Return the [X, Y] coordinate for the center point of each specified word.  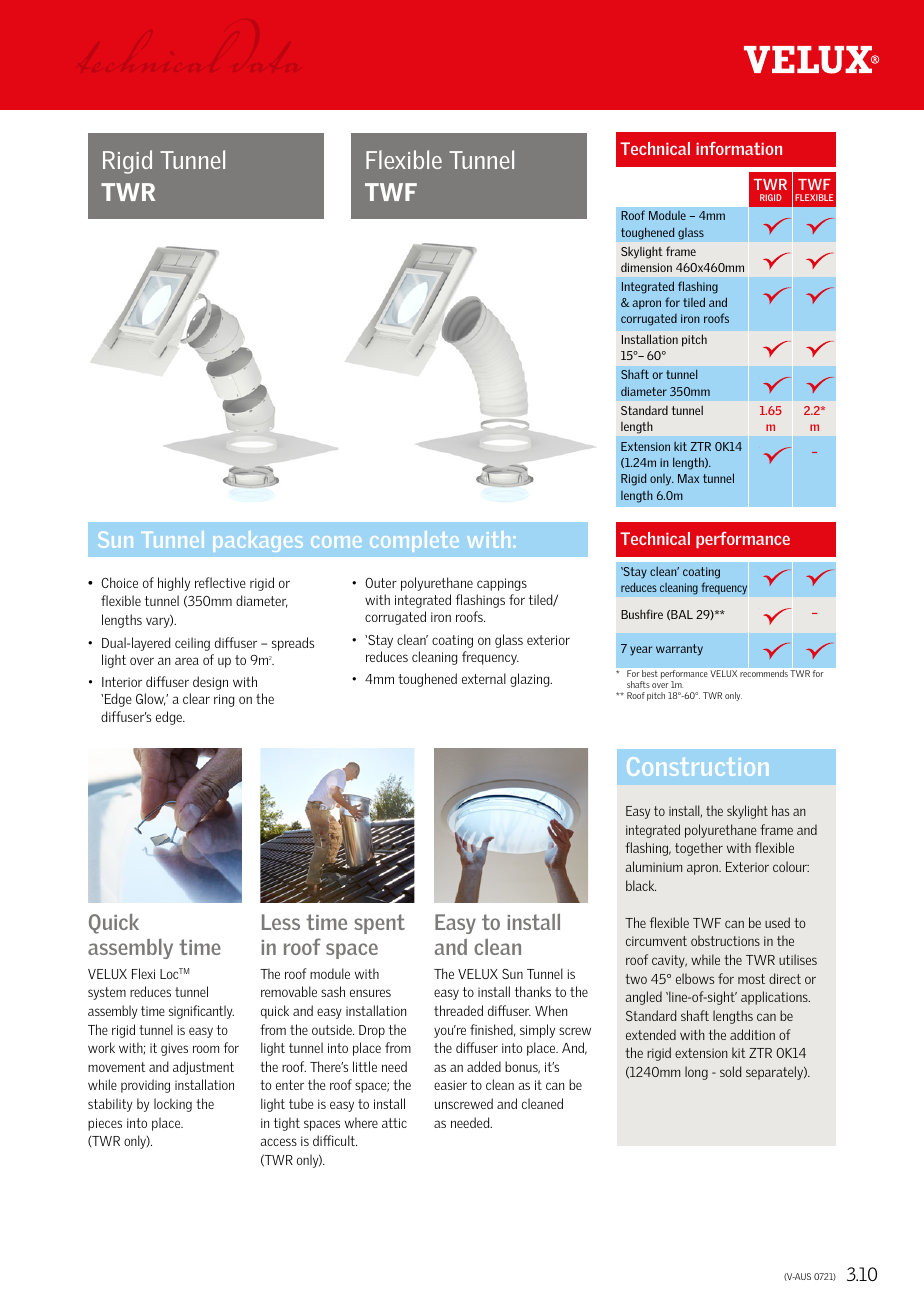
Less [281, 922]
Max [688, 478]
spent [379, 924]
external [484, 678]
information [739, 148]
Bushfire [642, 614]
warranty [679, 650]
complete [414, 541]
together [699, 849]
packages [258, 541]
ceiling [192, 644]
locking [173, 1105]
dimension [646, 267]
